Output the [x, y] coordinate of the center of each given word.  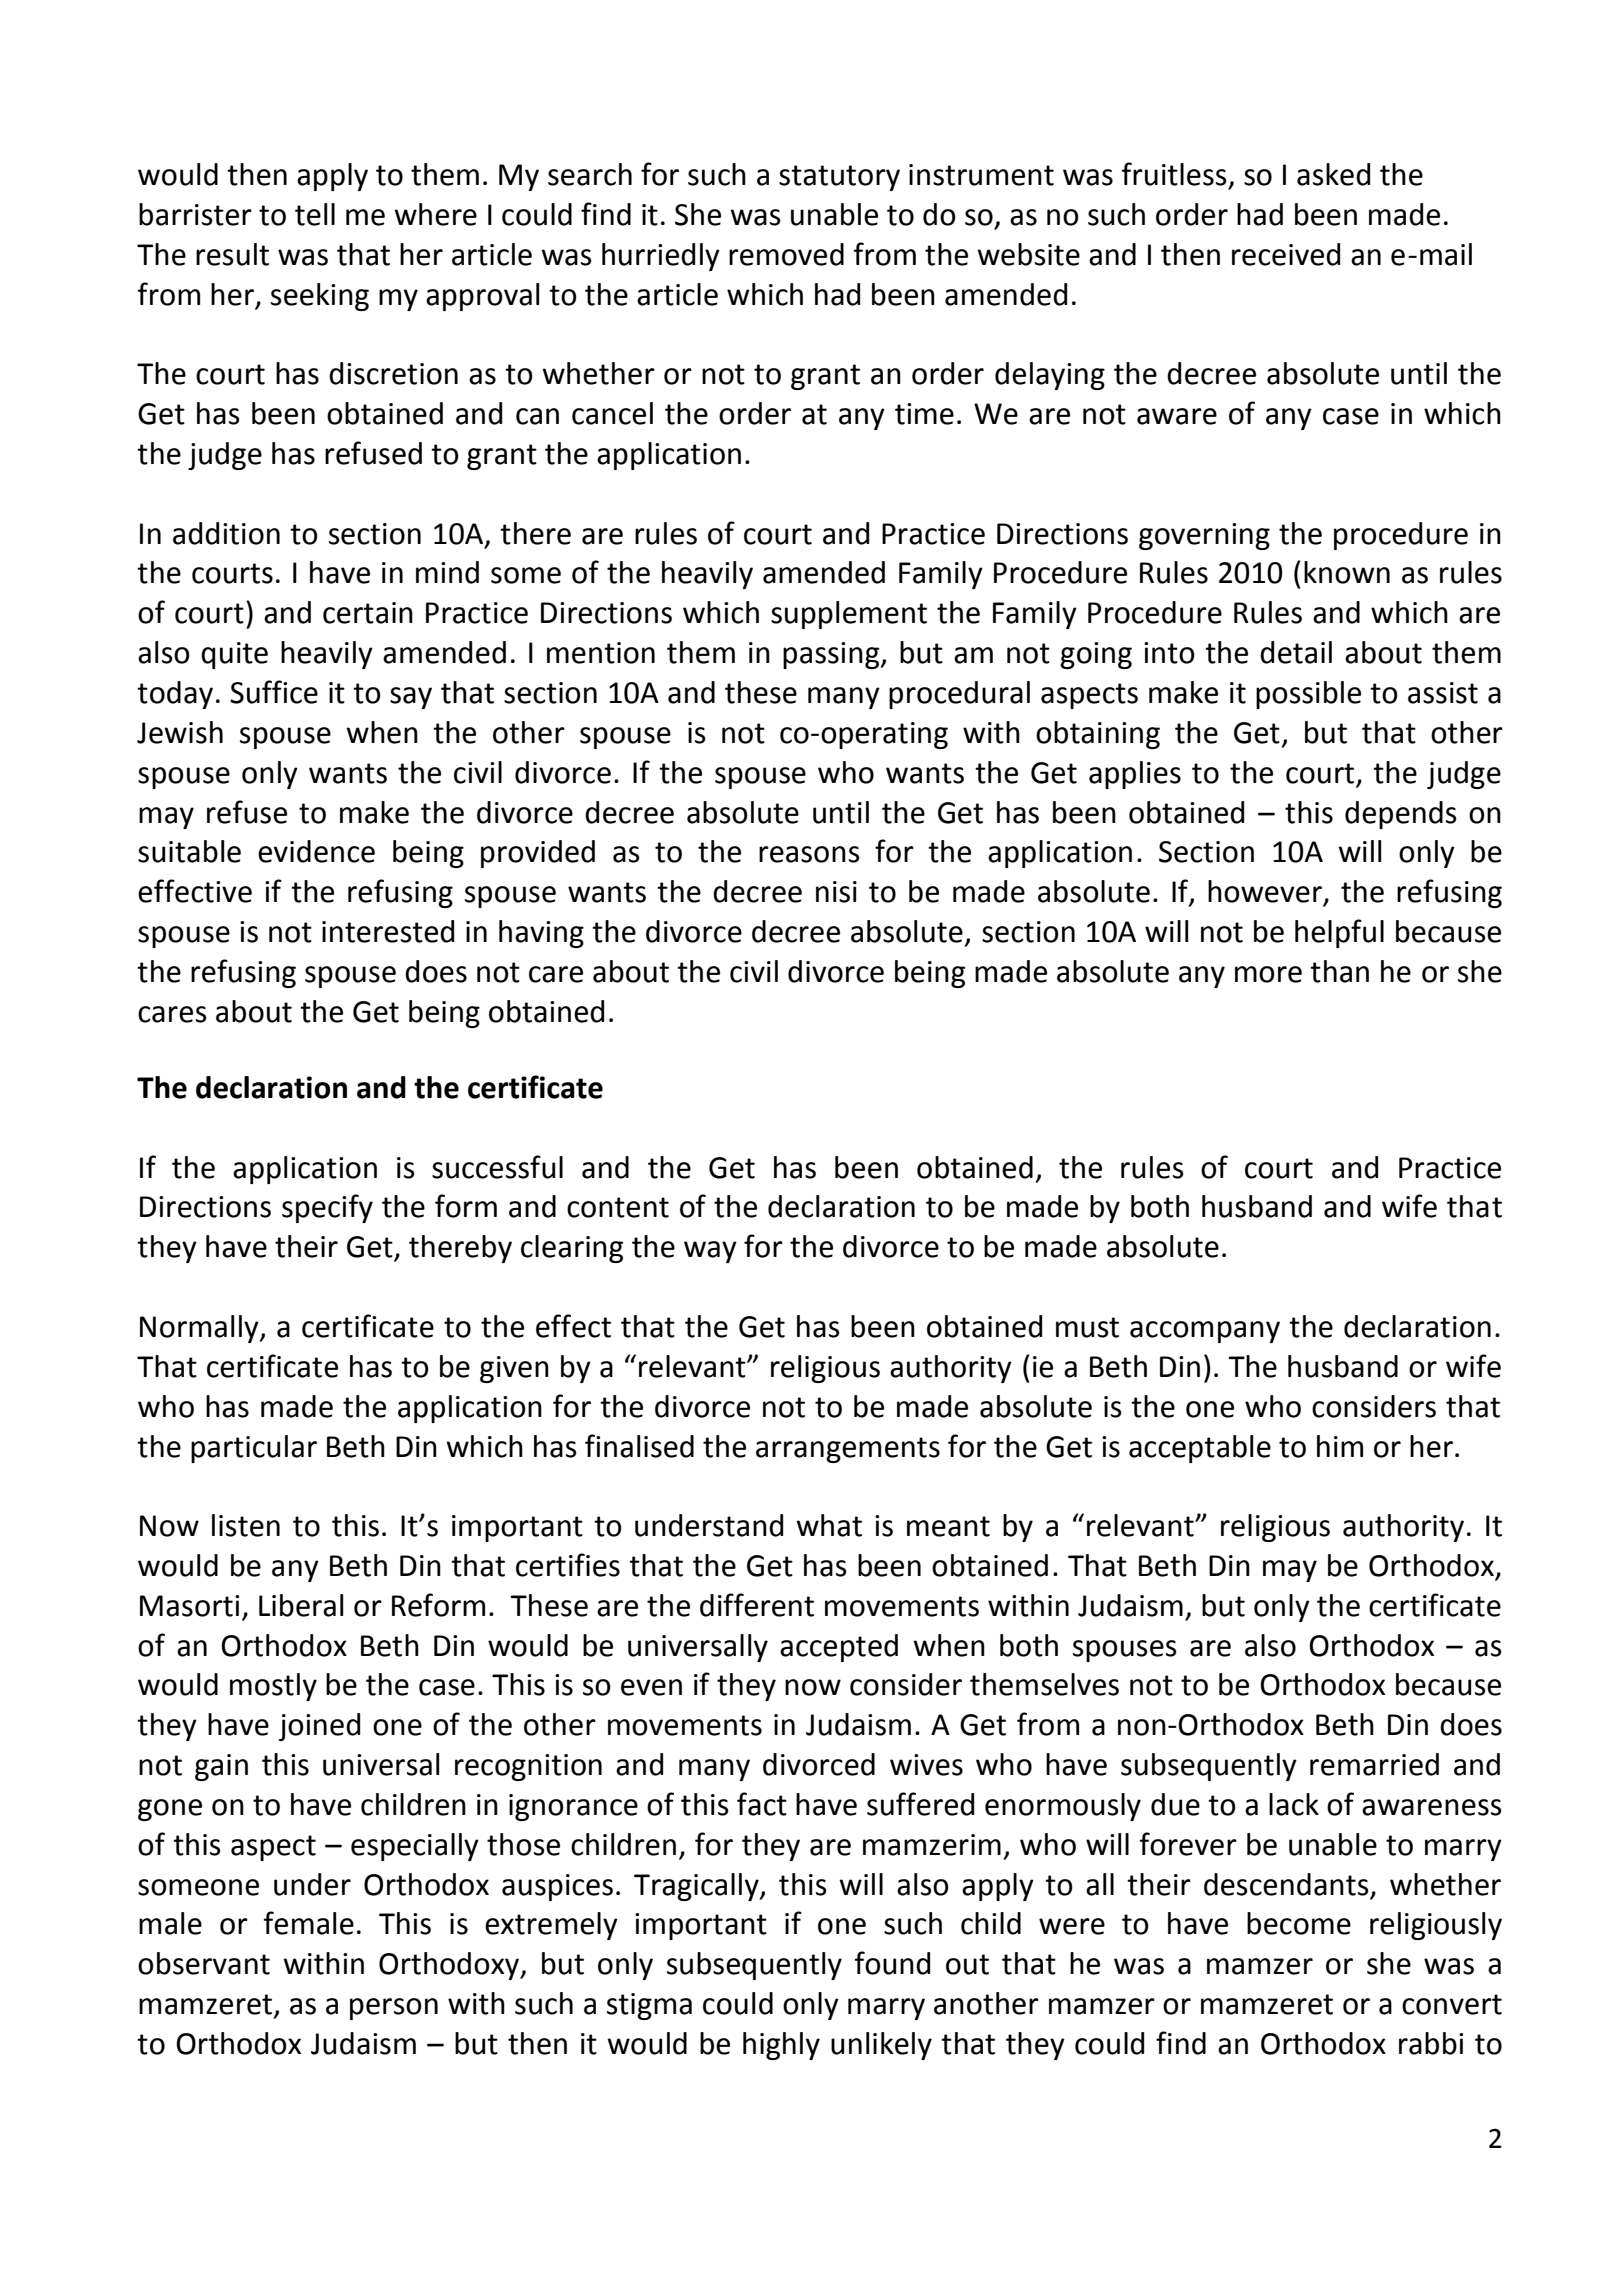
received [1286, 254]
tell [315, 214]
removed [786, 254]
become [1299, 1923]
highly [781, 2046]
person [394, 2009]
